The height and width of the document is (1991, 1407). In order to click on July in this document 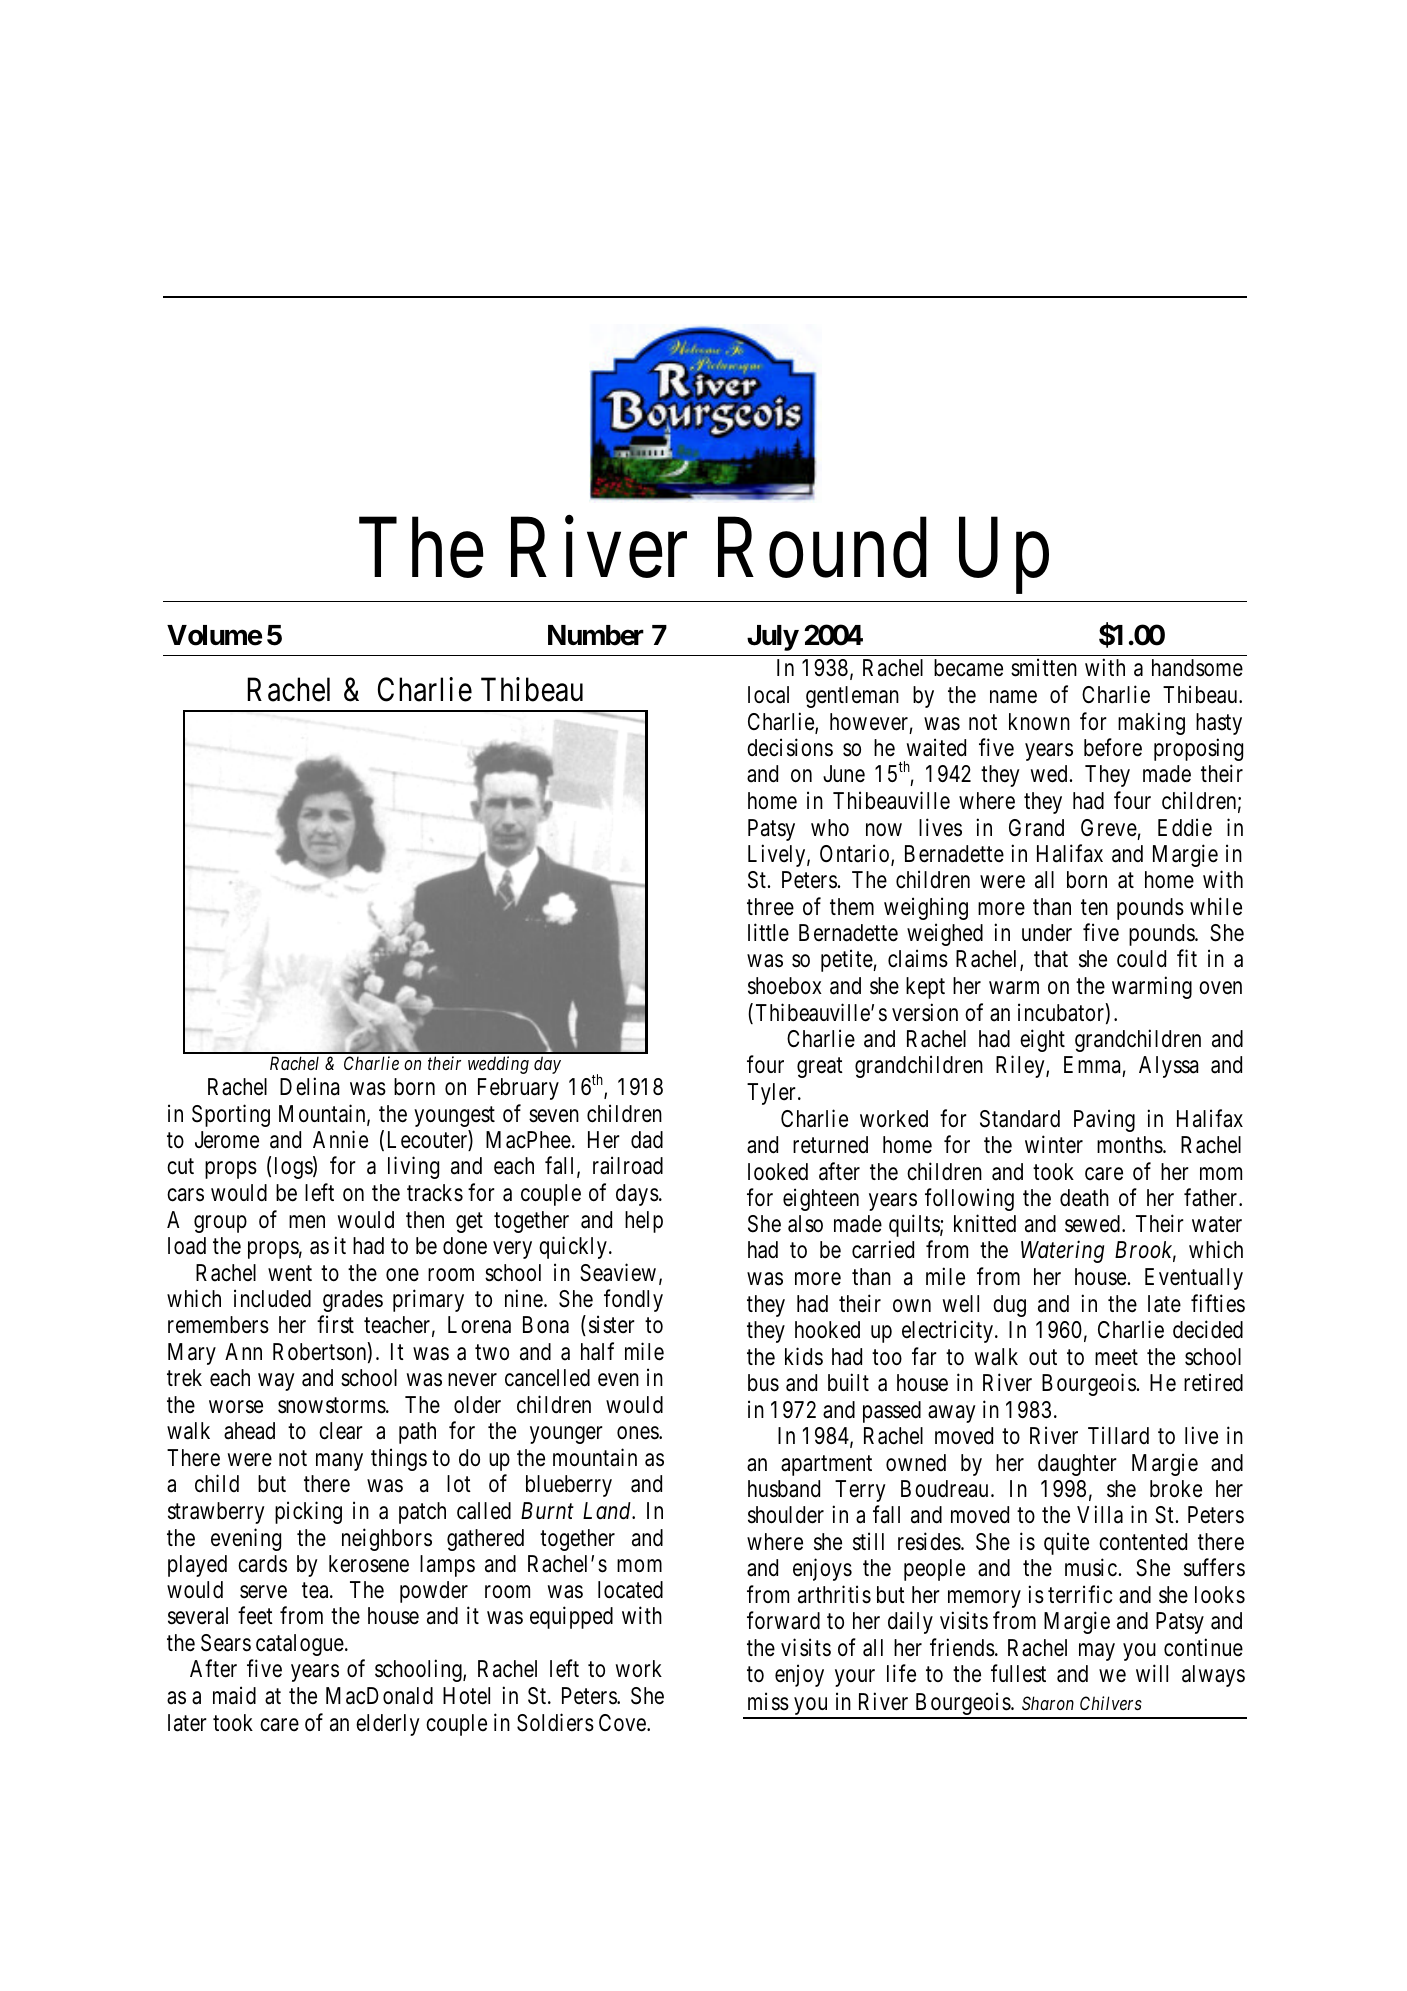, I will do `click(773, 638)`.
